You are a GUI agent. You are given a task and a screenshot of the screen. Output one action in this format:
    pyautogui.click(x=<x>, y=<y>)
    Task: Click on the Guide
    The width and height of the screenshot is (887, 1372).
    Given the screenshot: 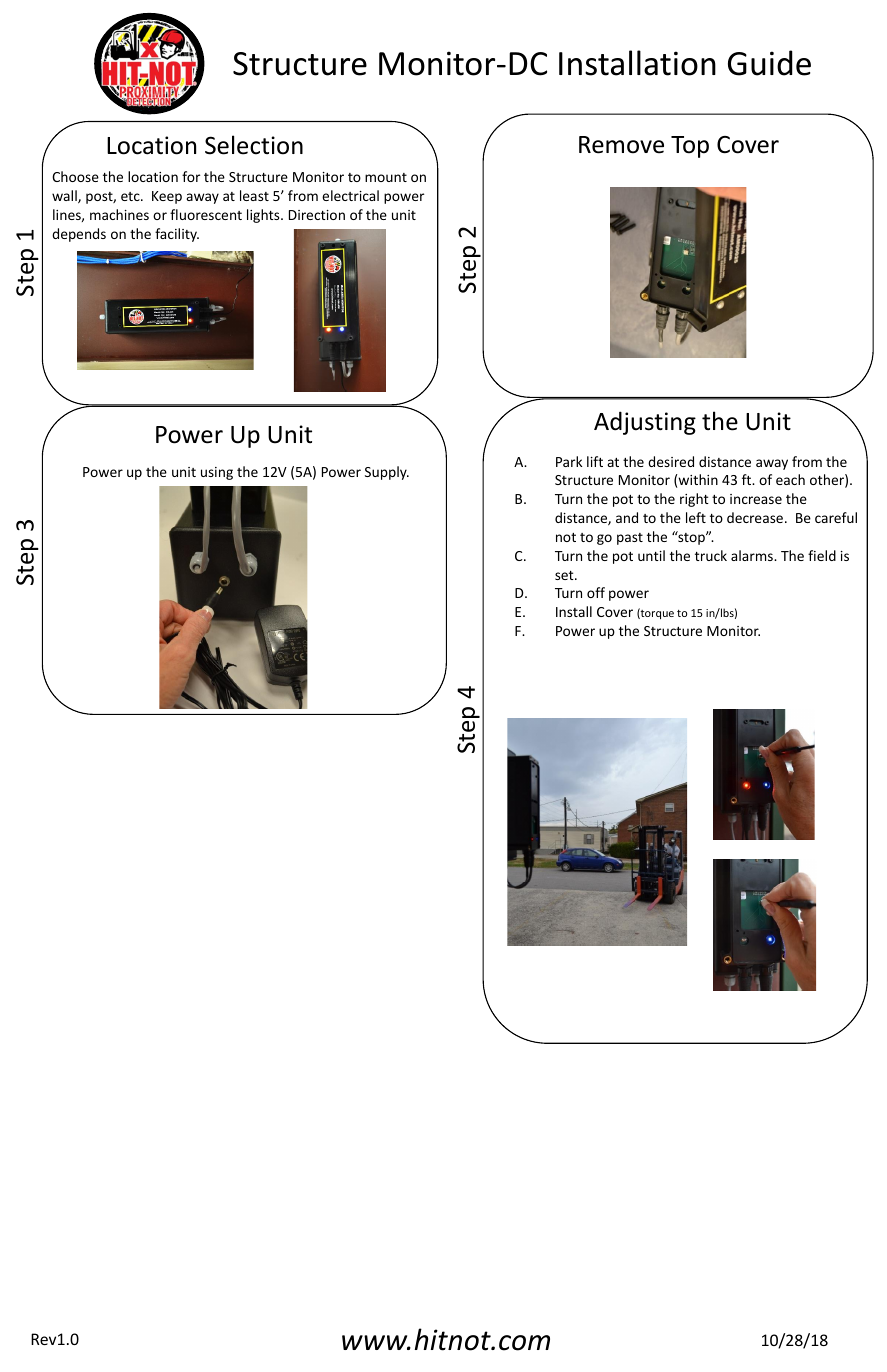 What is the action you would take?
    pyautogui.click(x=769, y=63)
